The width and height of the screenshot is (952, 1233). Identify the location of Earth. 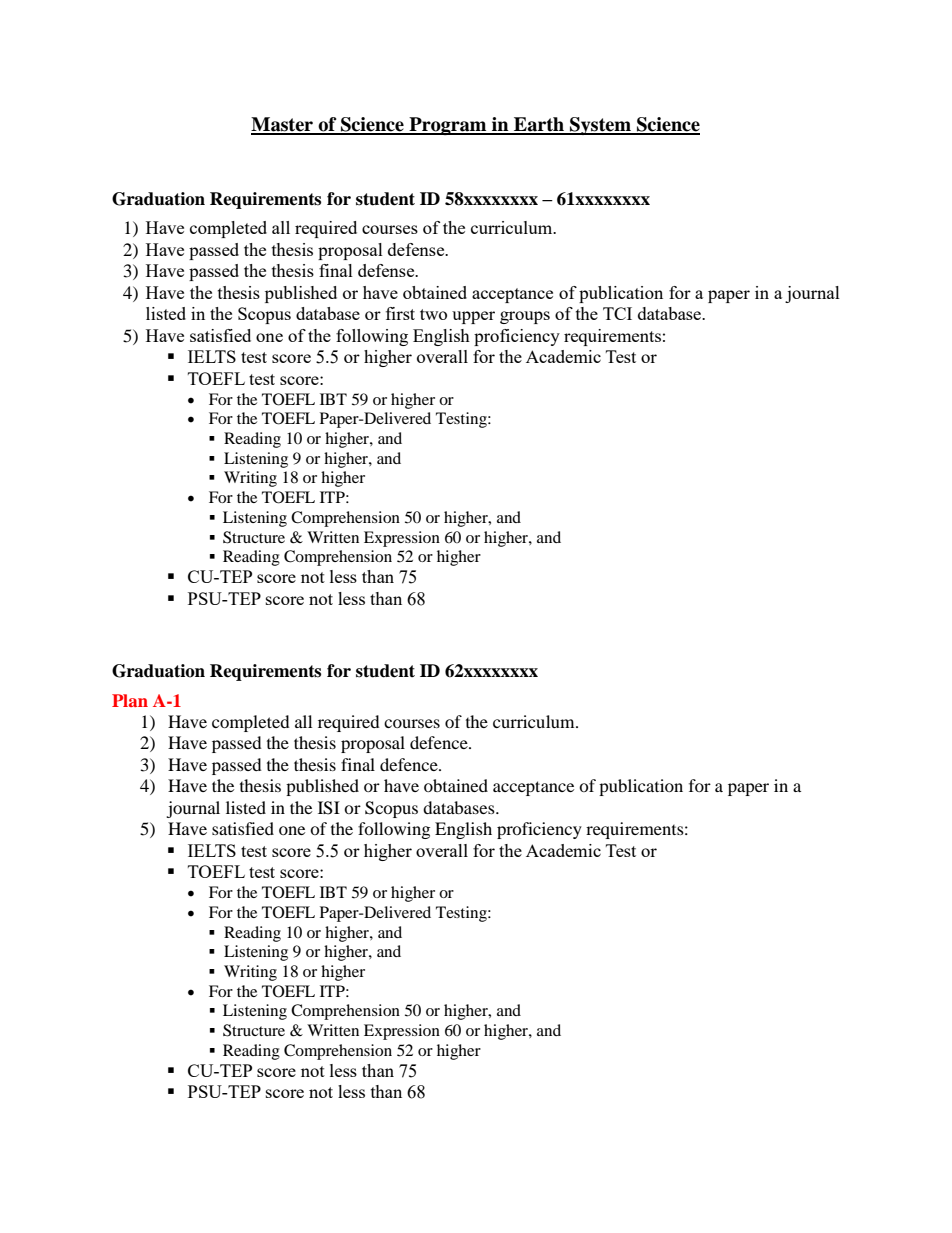
(539, 125).
